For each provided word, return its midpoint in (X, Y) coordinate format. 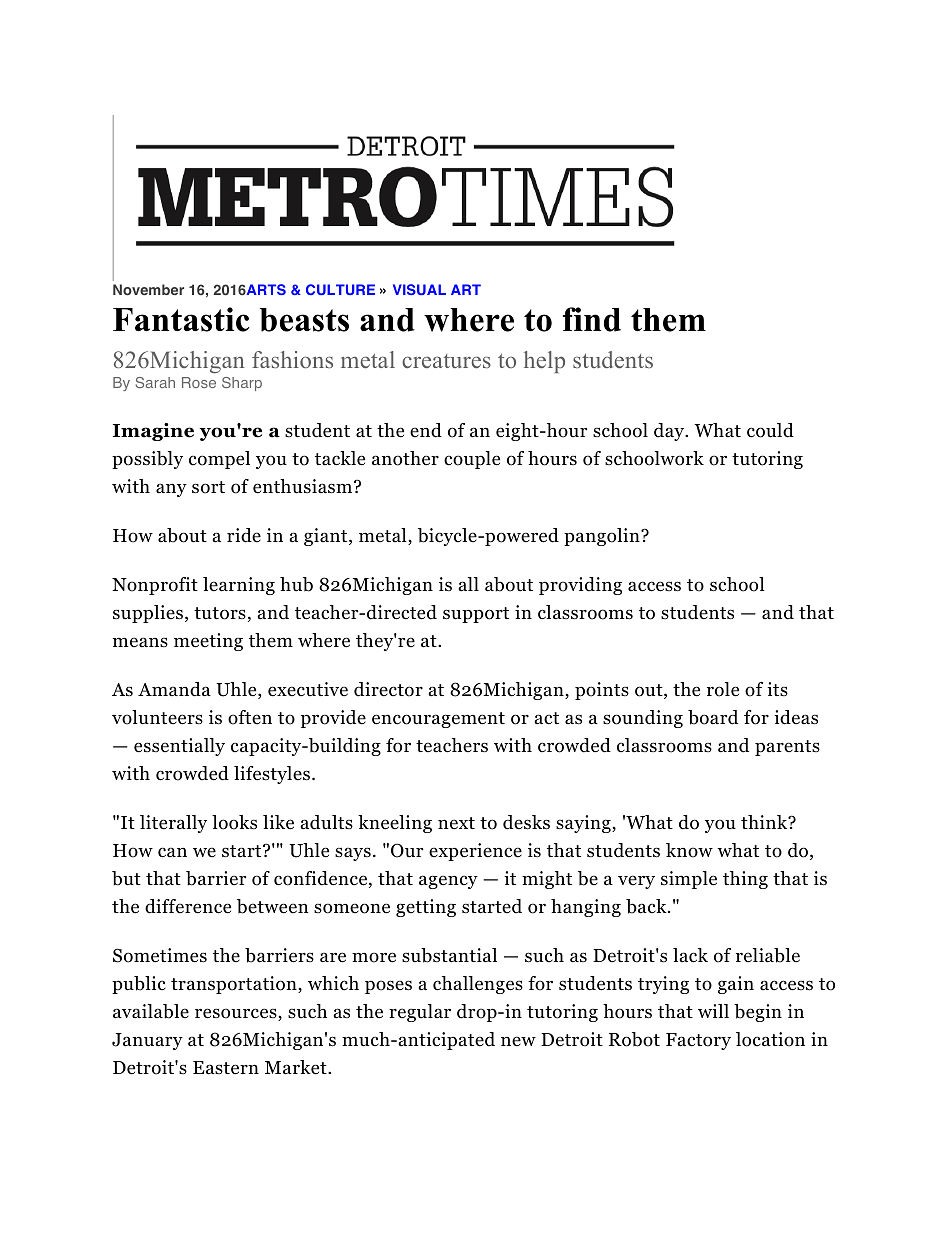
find (592, 319)
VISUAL (419, 289)
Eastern (226, 1068)
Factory (698, 1041)
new (518, 1041)
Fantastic (181, 319)
